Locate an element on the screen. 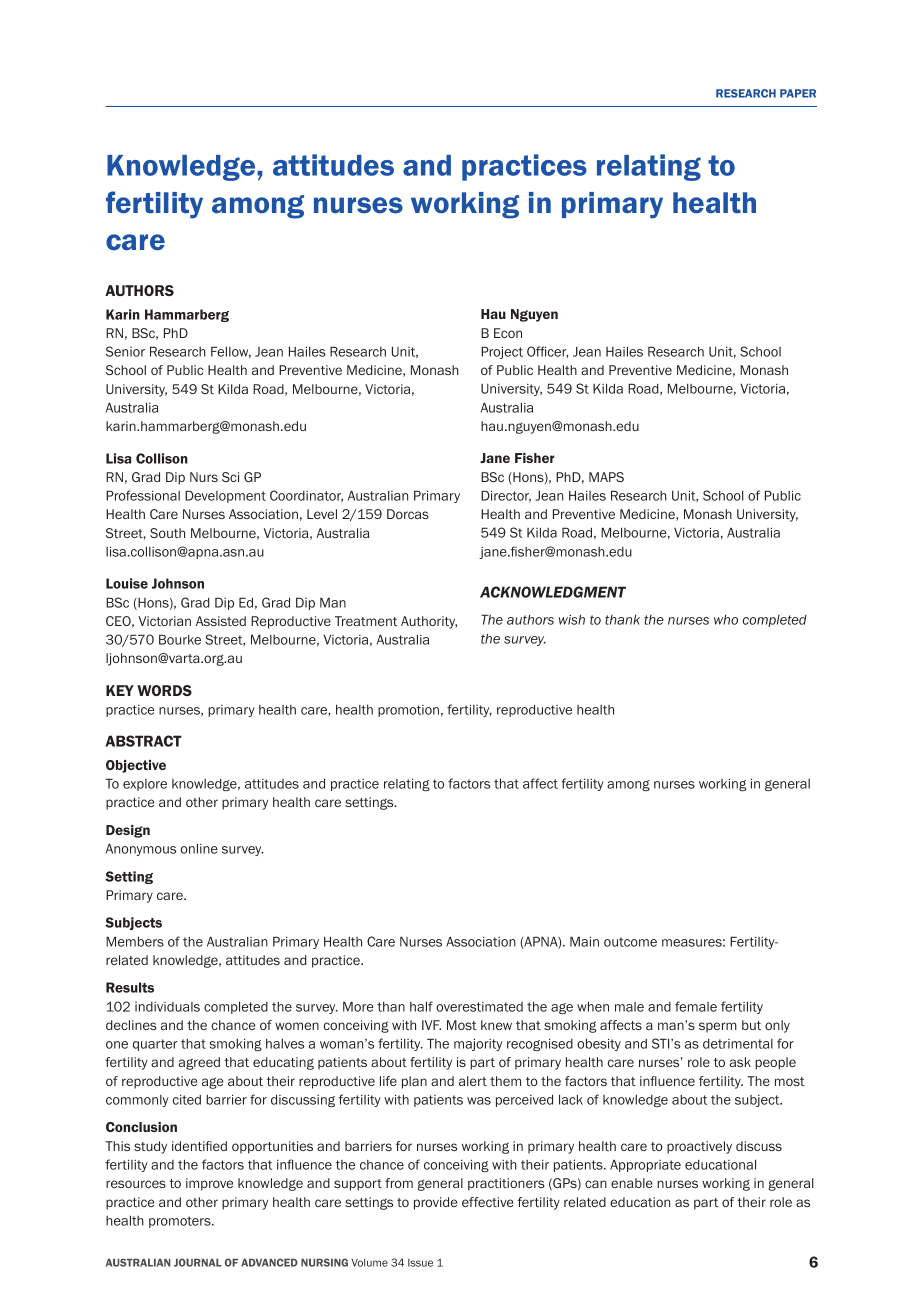 This screenshot has width=924, height=1308. overestimated is located at coordinates (479, 1007).
